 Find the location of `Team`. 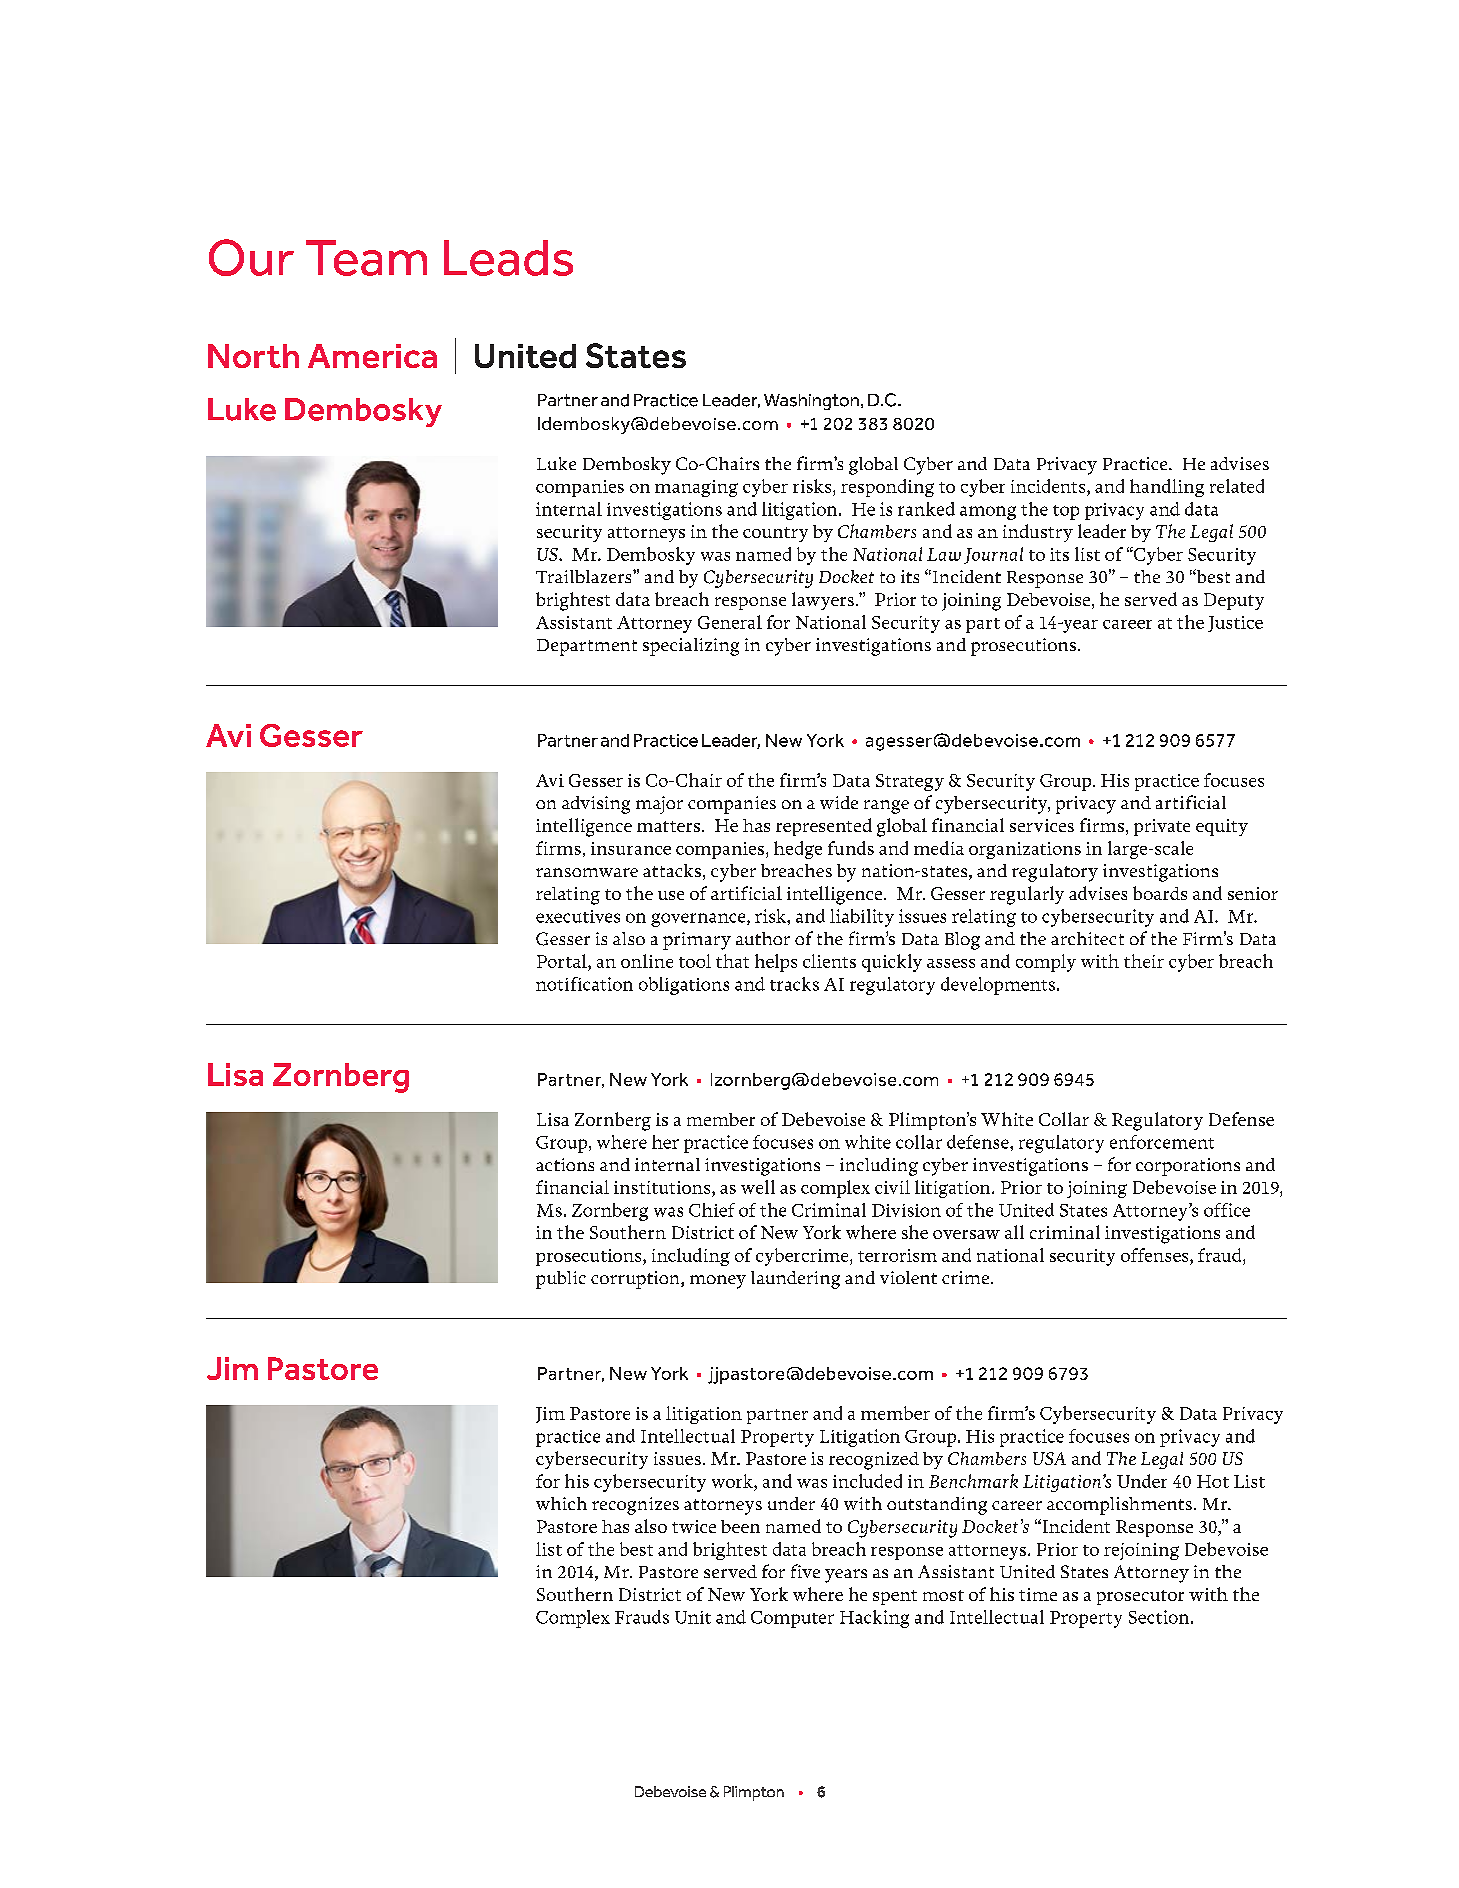

Team is located at coordinates (366, 258).
